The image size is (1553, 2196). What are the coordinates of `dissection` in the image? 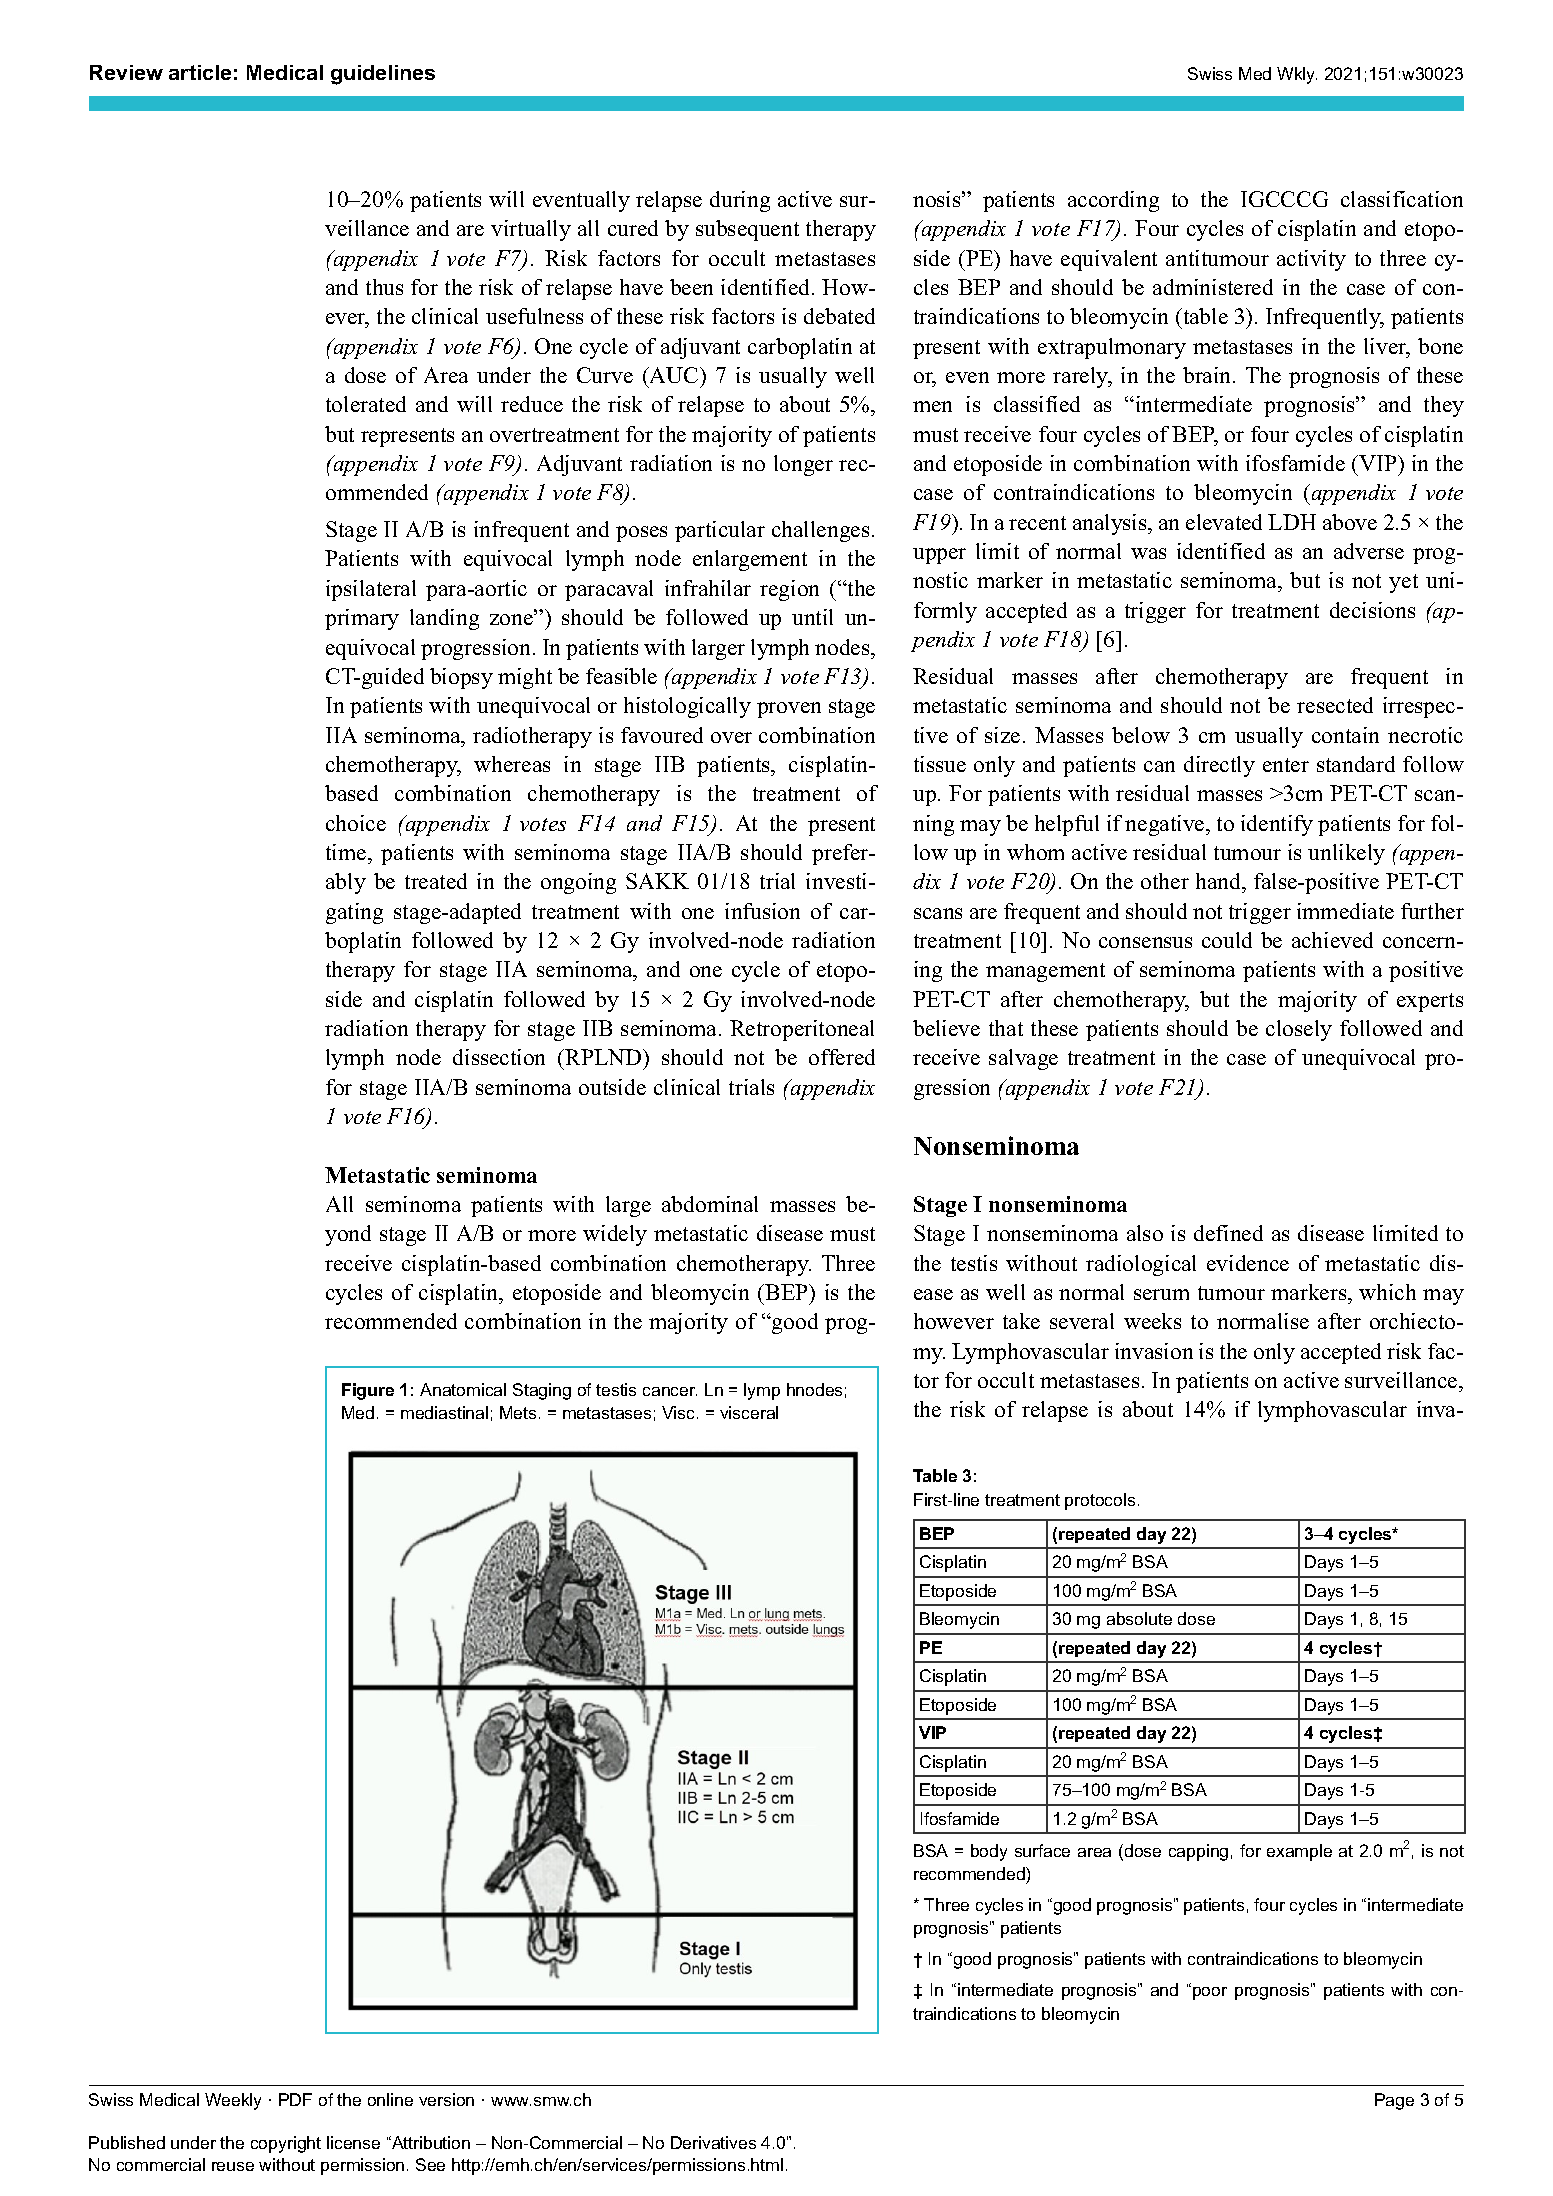 It's located at (499, 1057).
